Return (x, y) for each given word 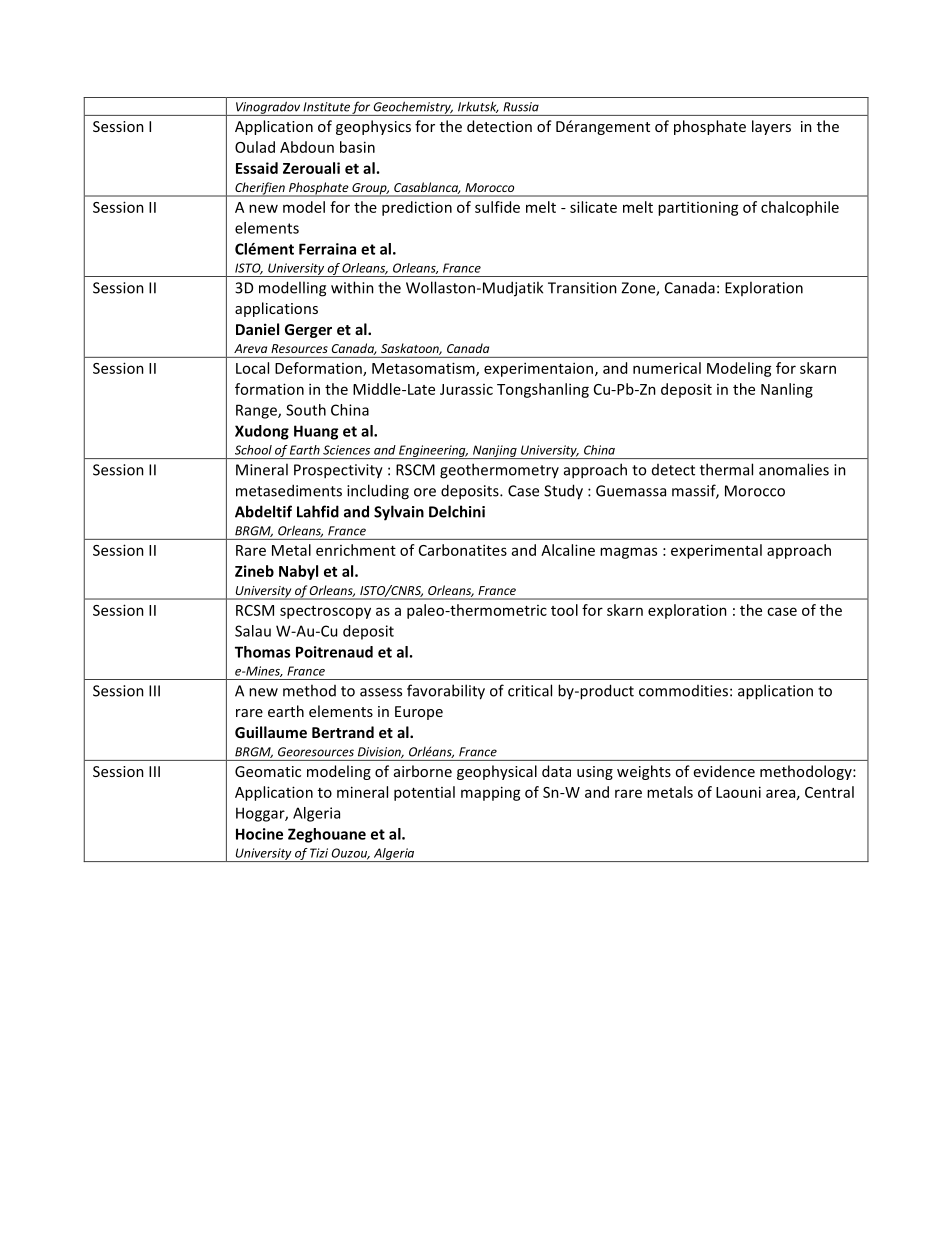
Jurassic (466, 389)
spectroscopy (325, 612)
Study (563, 492)
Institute (326, 107)
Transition (582, 288)
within (352, 287)
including (378, 492)
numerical (667, 368)
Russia (521, 107)
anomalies (794, 469)
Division (380, 752)
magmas (628, 553)
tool (564, 610)
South (306, 410)
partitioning (698, 208)
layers (771, 127)
